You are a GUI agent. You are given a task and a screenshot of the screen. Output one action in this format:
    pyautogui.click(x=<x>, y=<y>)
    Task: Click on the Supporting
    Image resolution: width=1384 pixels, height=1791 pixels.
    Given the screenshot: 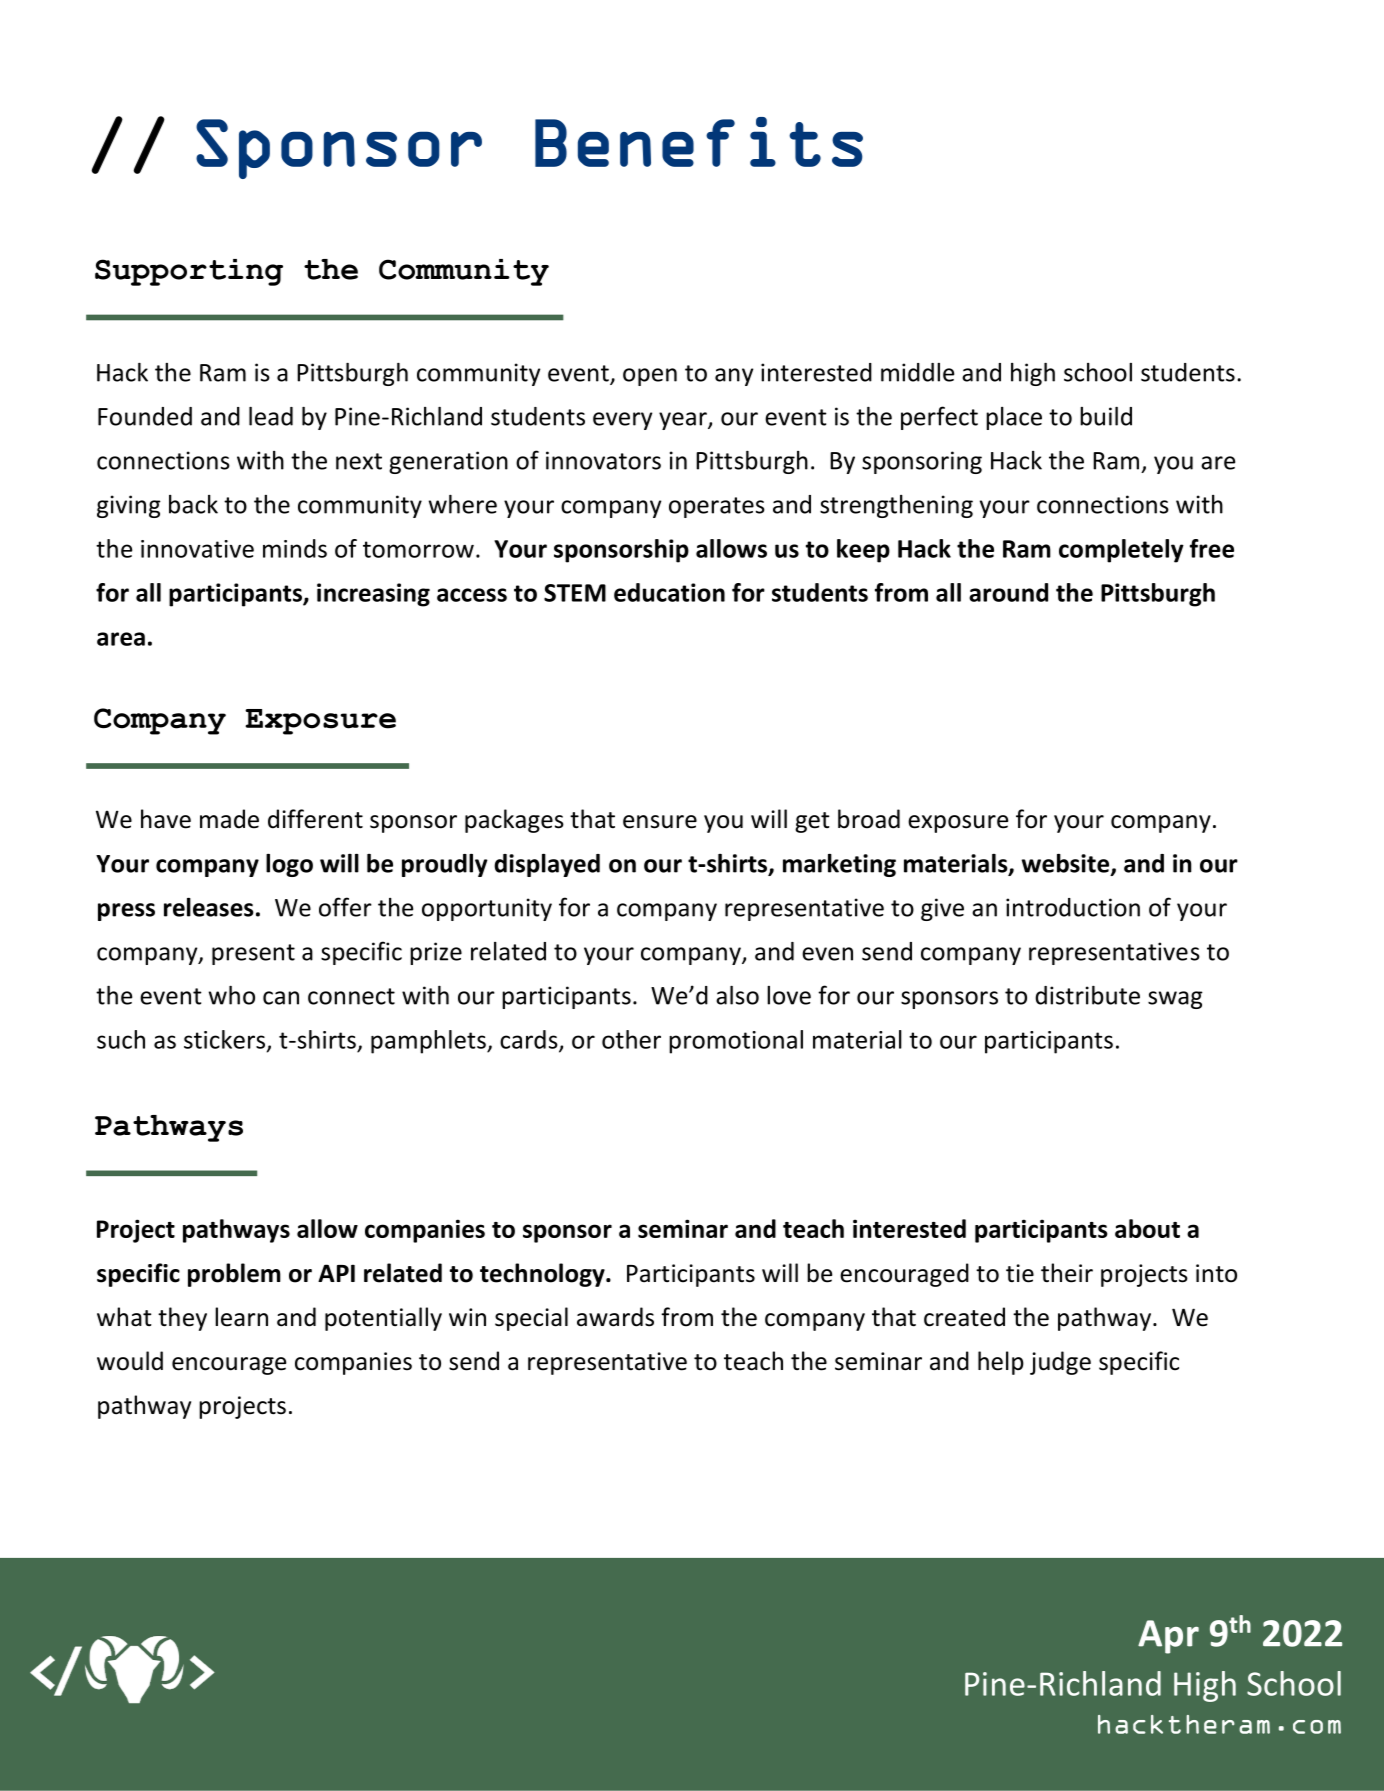 What is the action you would take?
    pyautogui.click(x=189, y=272)
